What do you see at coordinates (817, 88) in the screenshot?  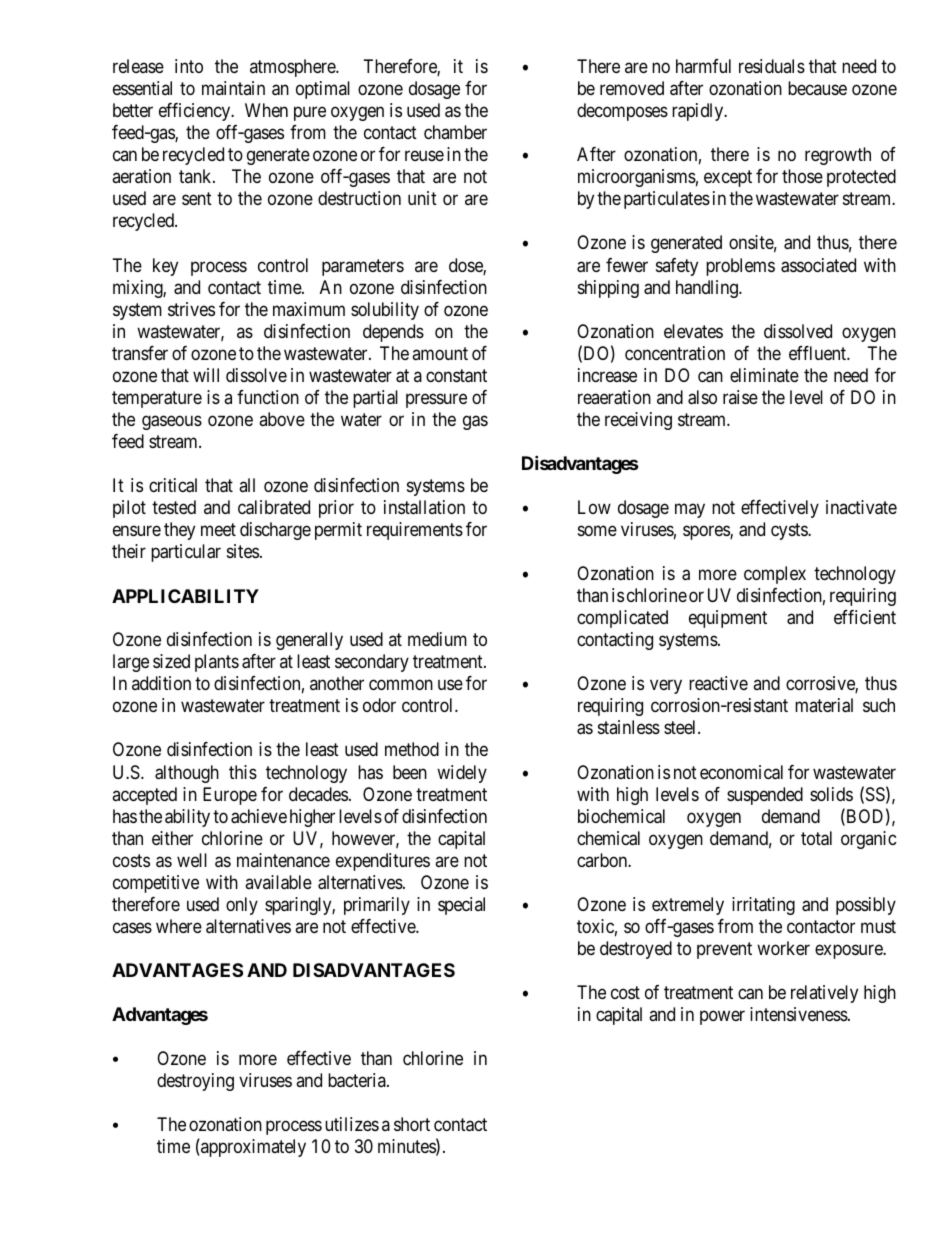 I see `because` at bounding box center [817, 88].
